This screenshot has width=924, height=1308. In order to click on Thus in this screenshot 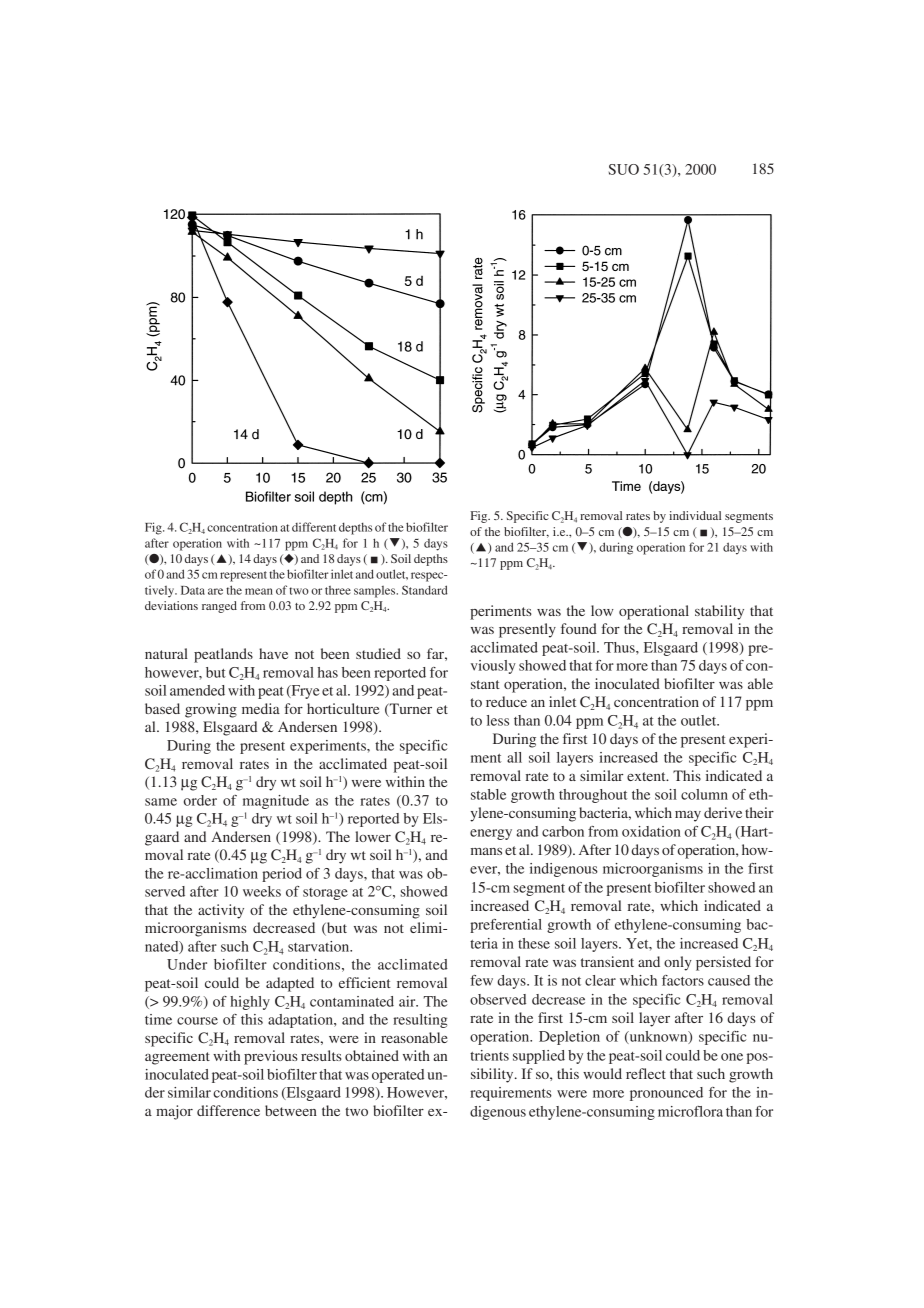, I will do `click(620, 647)`.
